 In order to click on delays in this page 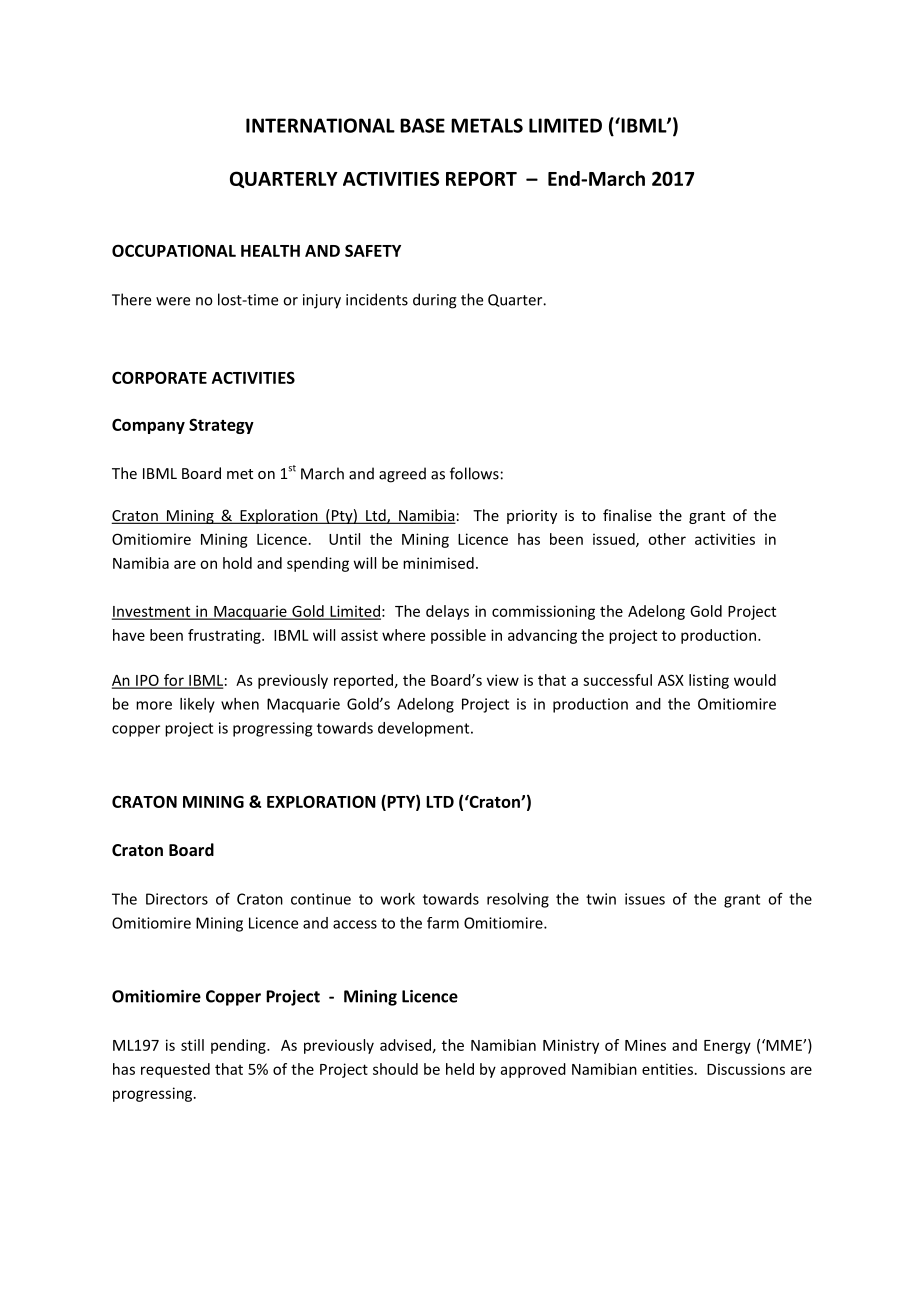, I will do `click(447, 612)`.
